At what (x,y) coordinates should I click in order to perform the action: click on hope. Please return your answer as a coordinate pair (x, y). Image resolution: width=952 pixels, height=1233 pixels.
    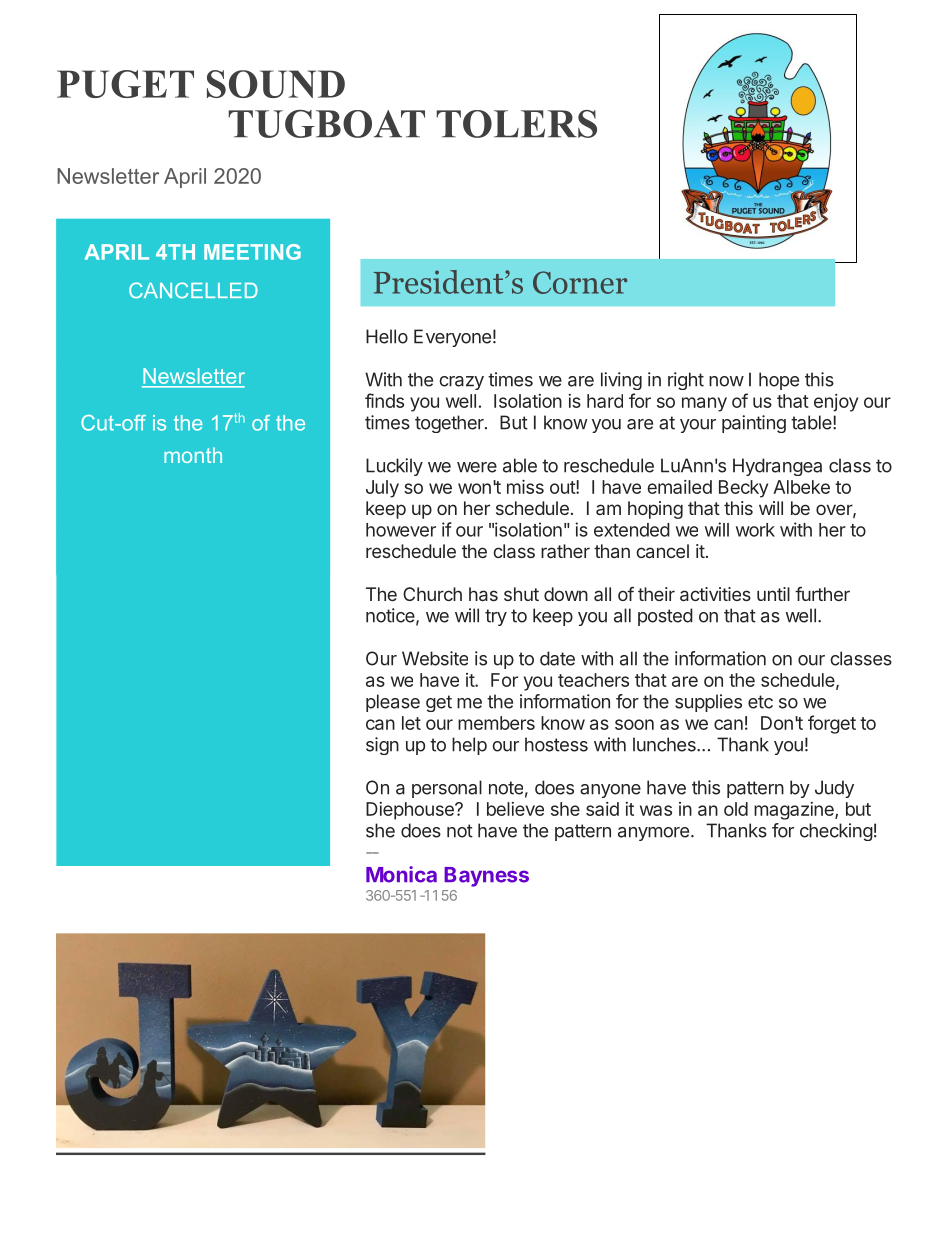
    Looking at the image, I should click on (779, 381).
